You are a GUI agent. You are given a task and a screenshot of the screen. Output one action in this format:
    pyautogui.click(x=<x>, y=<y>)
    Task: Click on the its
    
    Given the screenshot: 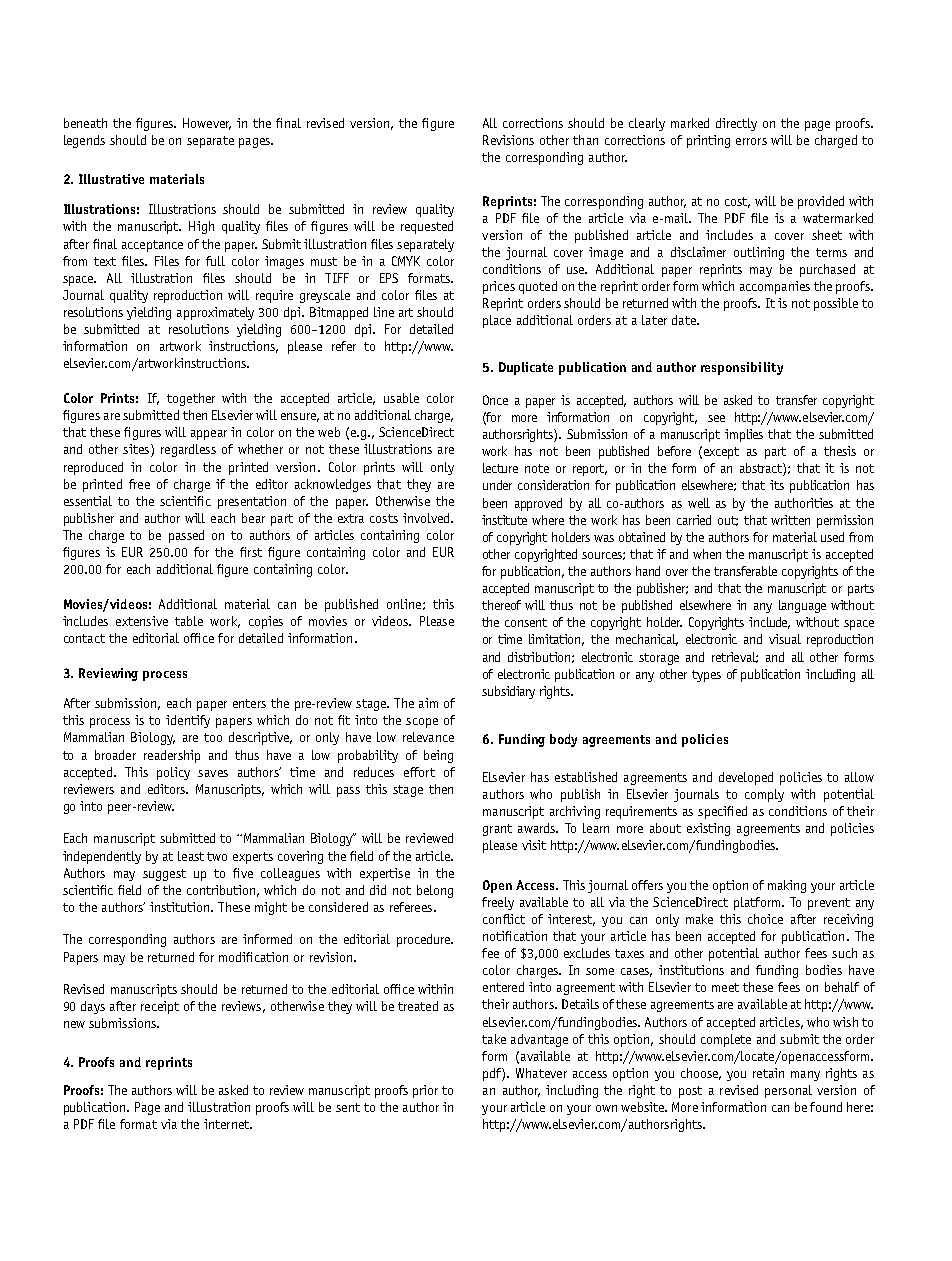 What is the action you would take?
    pyautogui.click(x=777, y=485)
